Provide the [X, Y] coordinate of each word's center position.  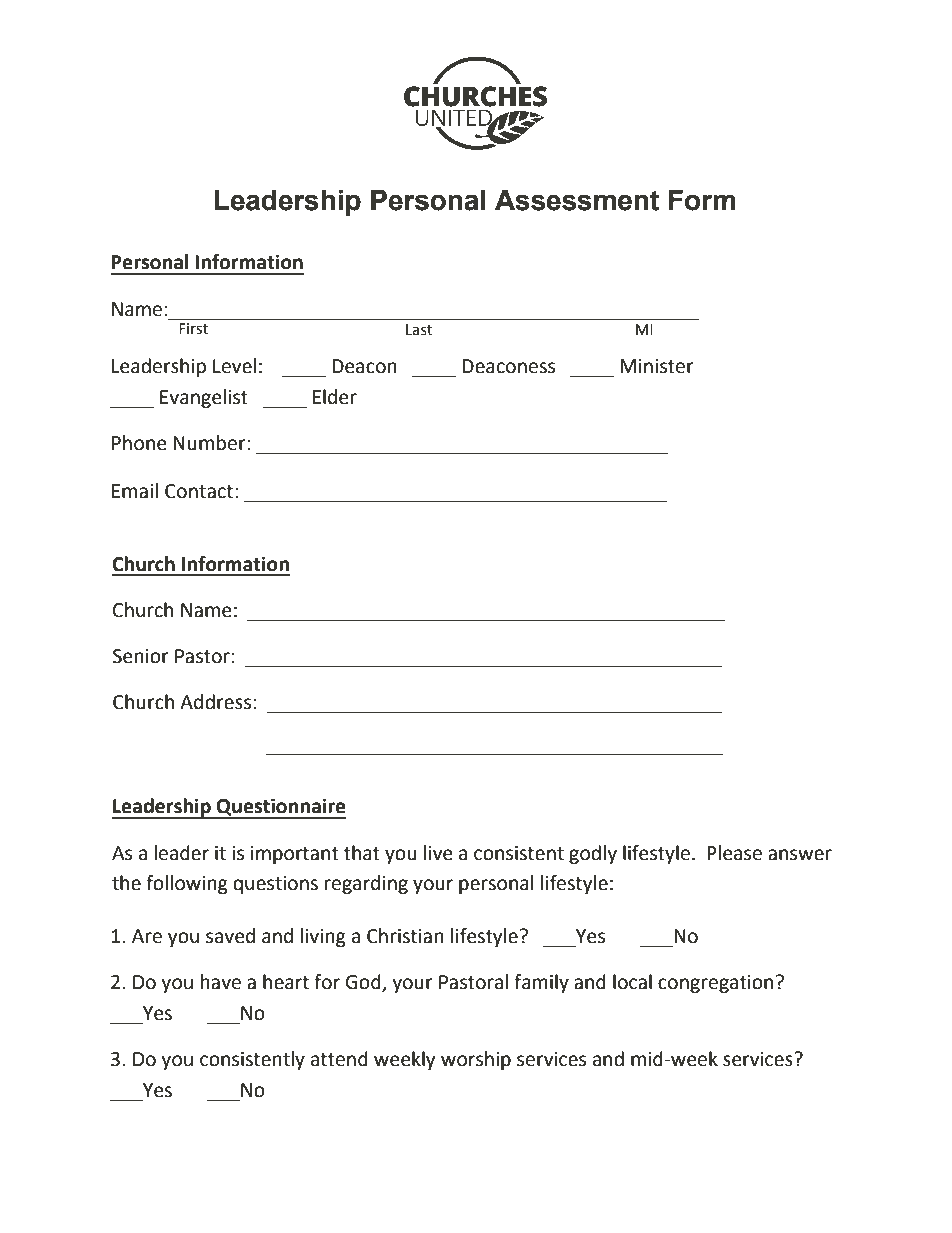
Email [135, 491]
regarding [366, 884]
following [187, 884]
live [438, 853]
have [221, 982]
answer [800, 855]
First [194, 328]
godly [593, 854]
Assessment [577, 200]
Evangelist [204, 398]
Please [734, 853]
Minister [657, 366]
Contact [199, 491]
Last [419, 330]
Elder [335, 397]
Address [215, 702]
